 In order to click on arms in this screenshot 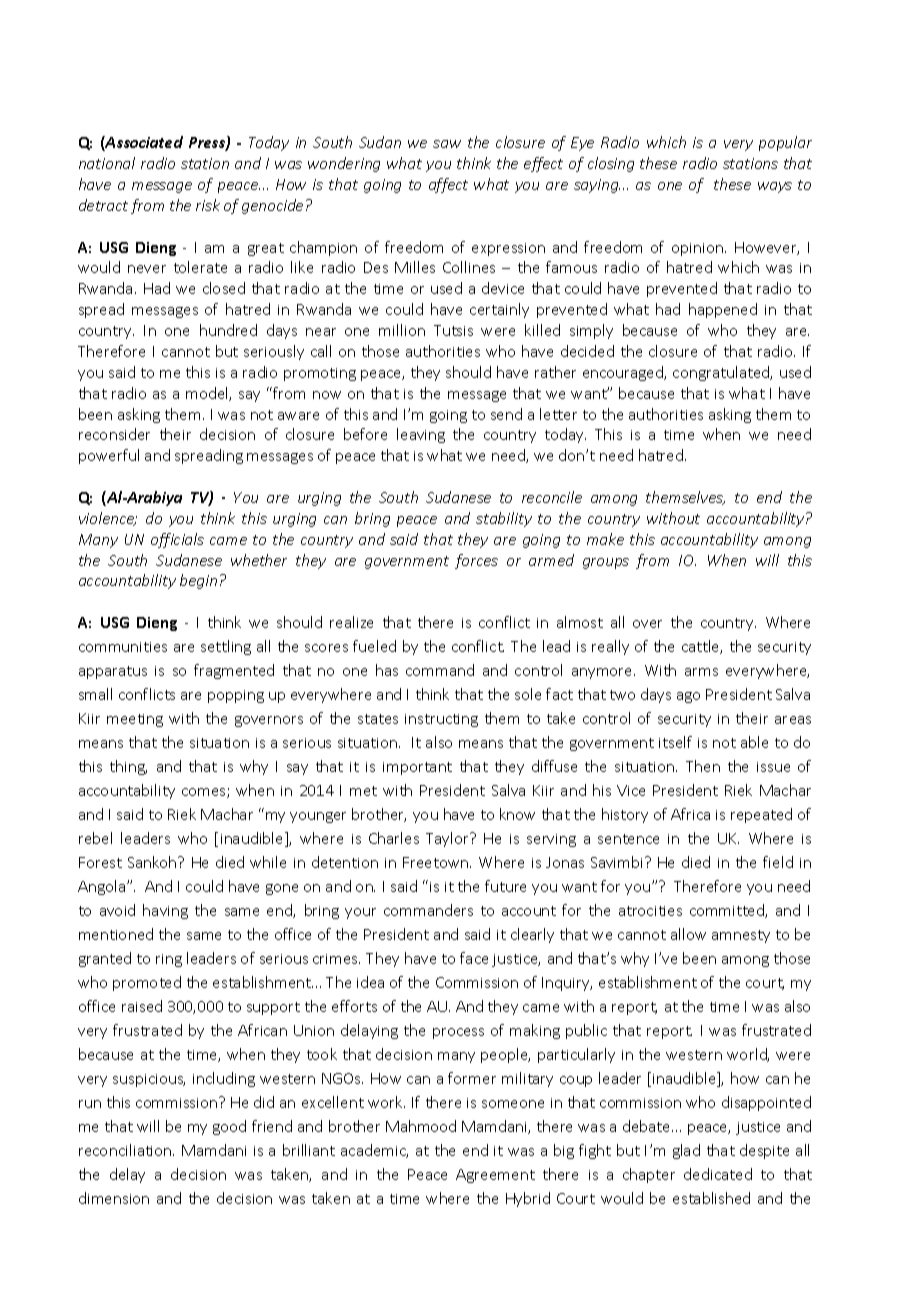, I will do `click(701, 672)`.
